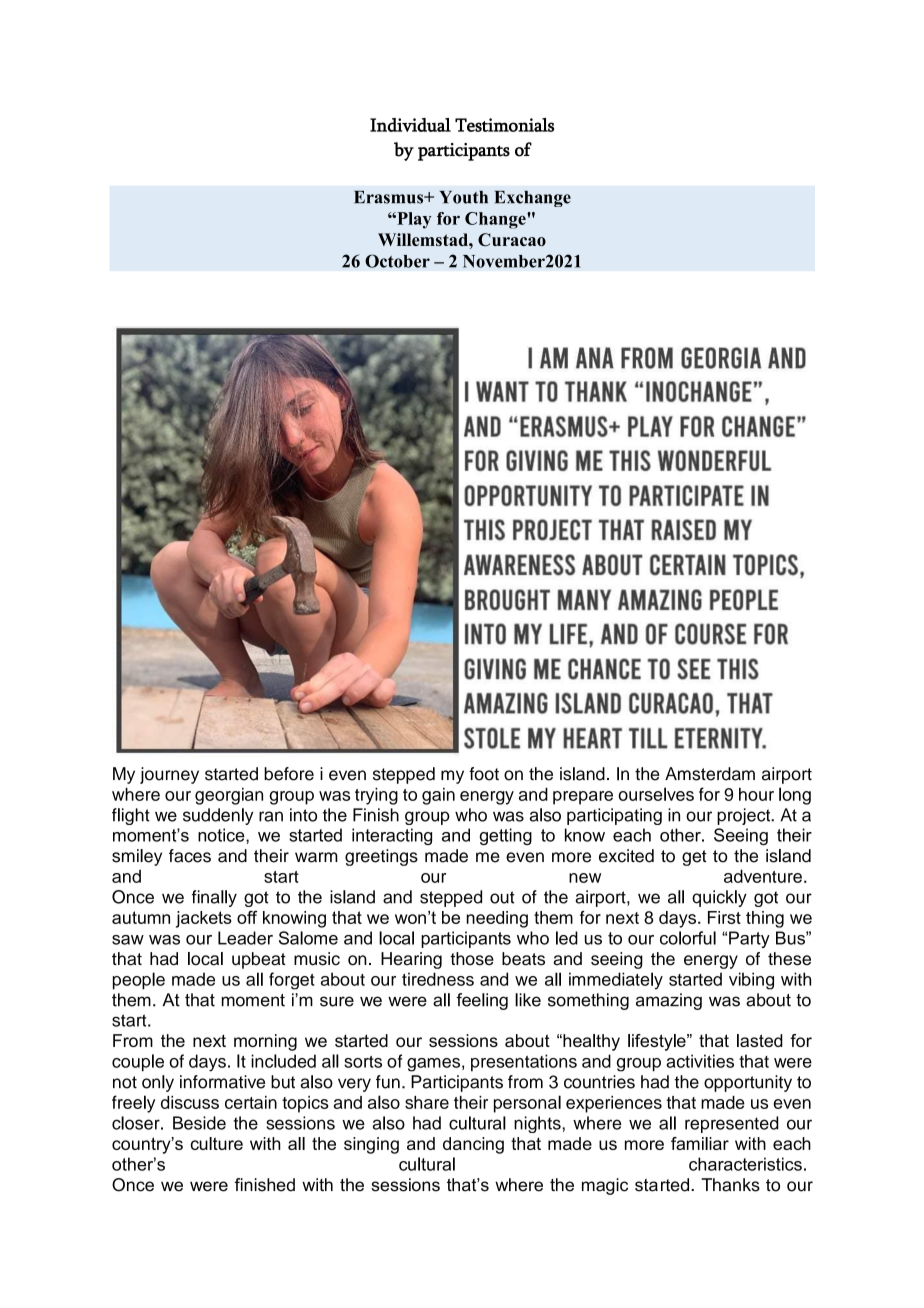 This image has height=1308, width=924. I want to click on October, so click(397, 261).
